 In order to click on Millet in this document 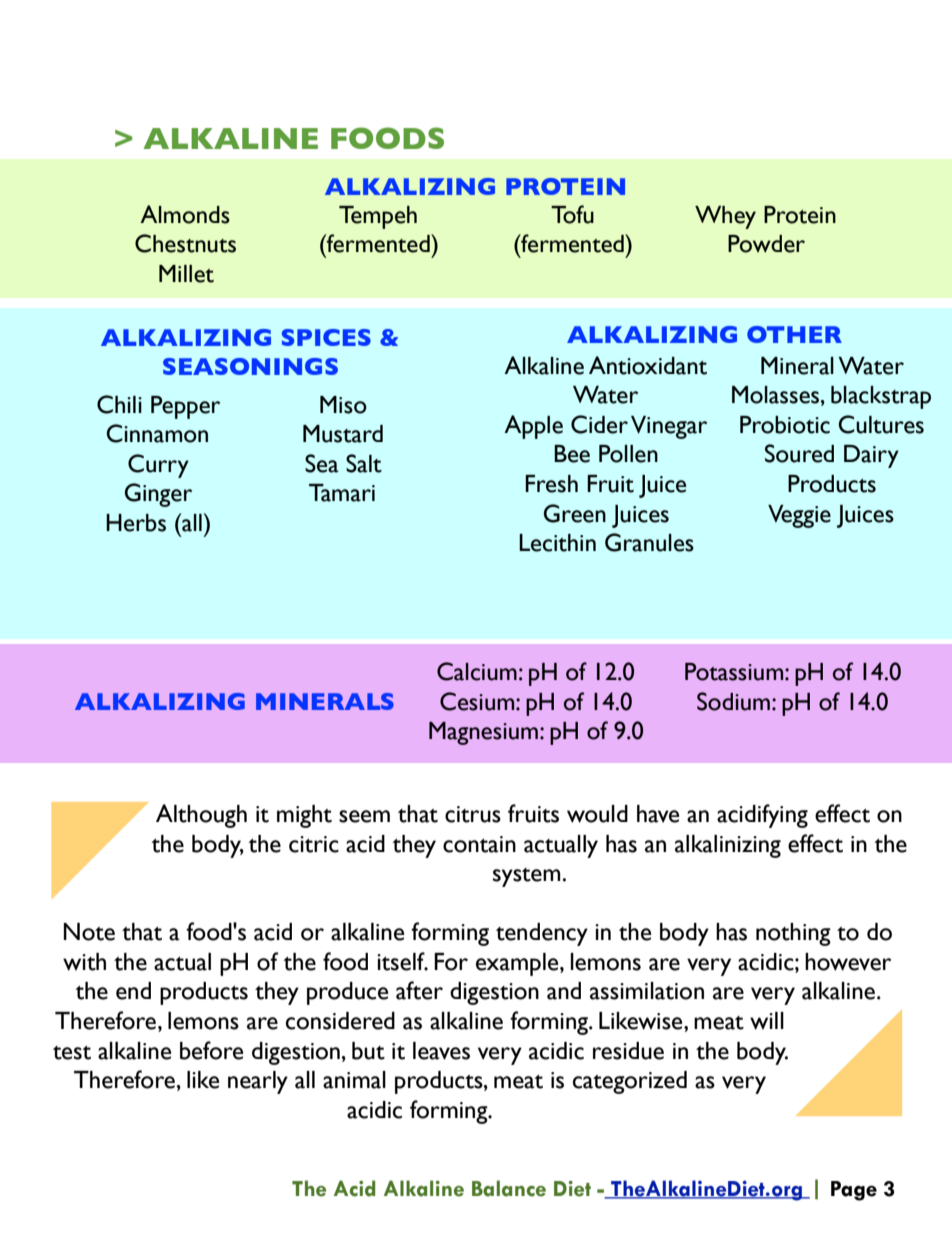, I will do `click(186, 274)`.
